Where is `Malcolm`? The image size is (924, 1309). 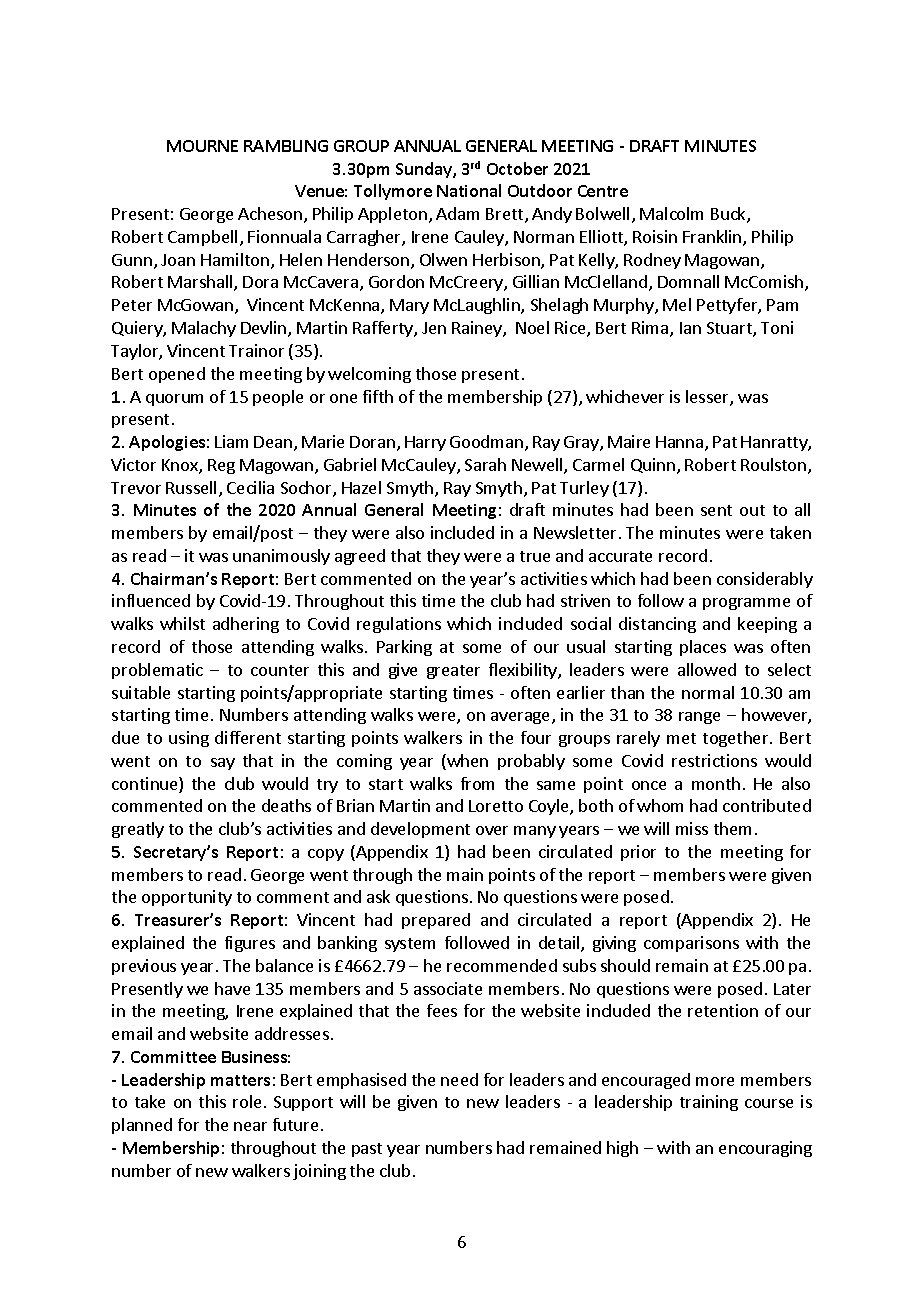 Malcolm is located at coordinates (671, 213).
